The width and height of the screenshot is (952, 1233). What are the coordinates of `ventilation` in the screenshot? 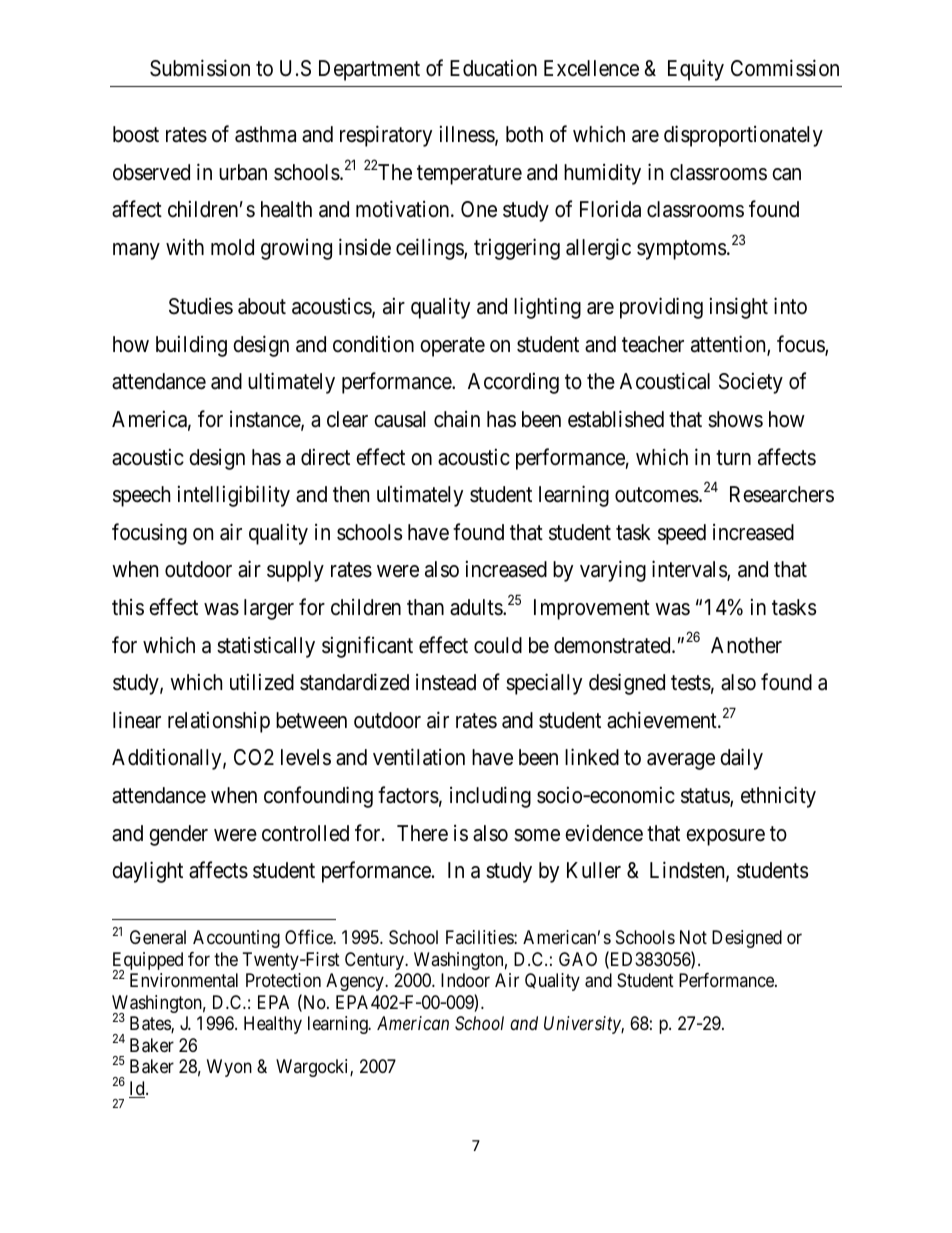 It's located at (419, 757).
